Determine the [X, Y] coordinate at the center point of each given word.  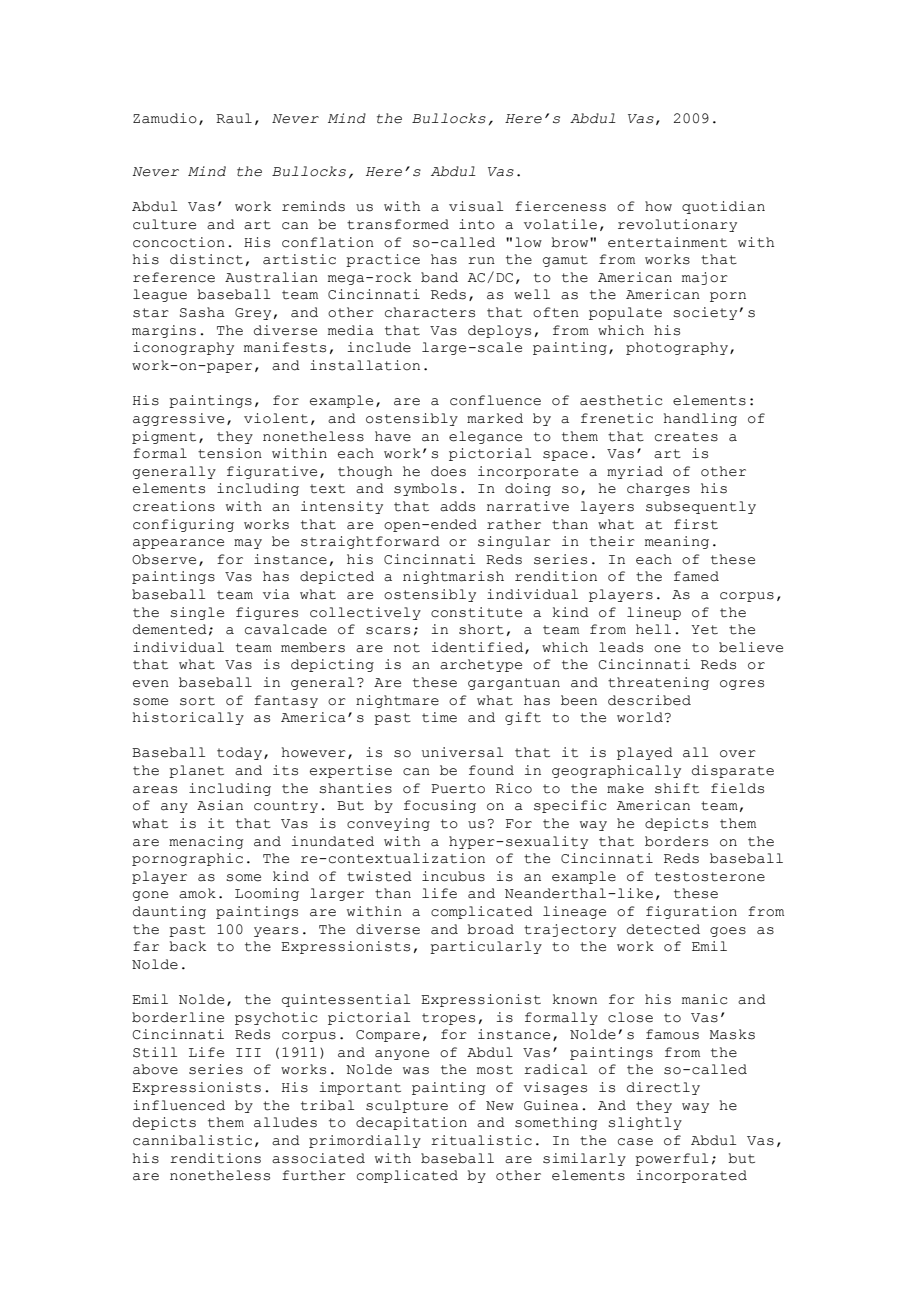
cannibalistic [192, 1140]
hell [653, 629]
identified [478, 648]
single [197, 613]
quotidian [723, 207]
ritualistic [481, 1140]
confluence [495, 400]
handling [700, 419]
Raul [234, 118]
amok [197, 893]
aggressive [178, 419]
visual [476, 206]
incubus [453, 876]
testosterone [710, 877]
